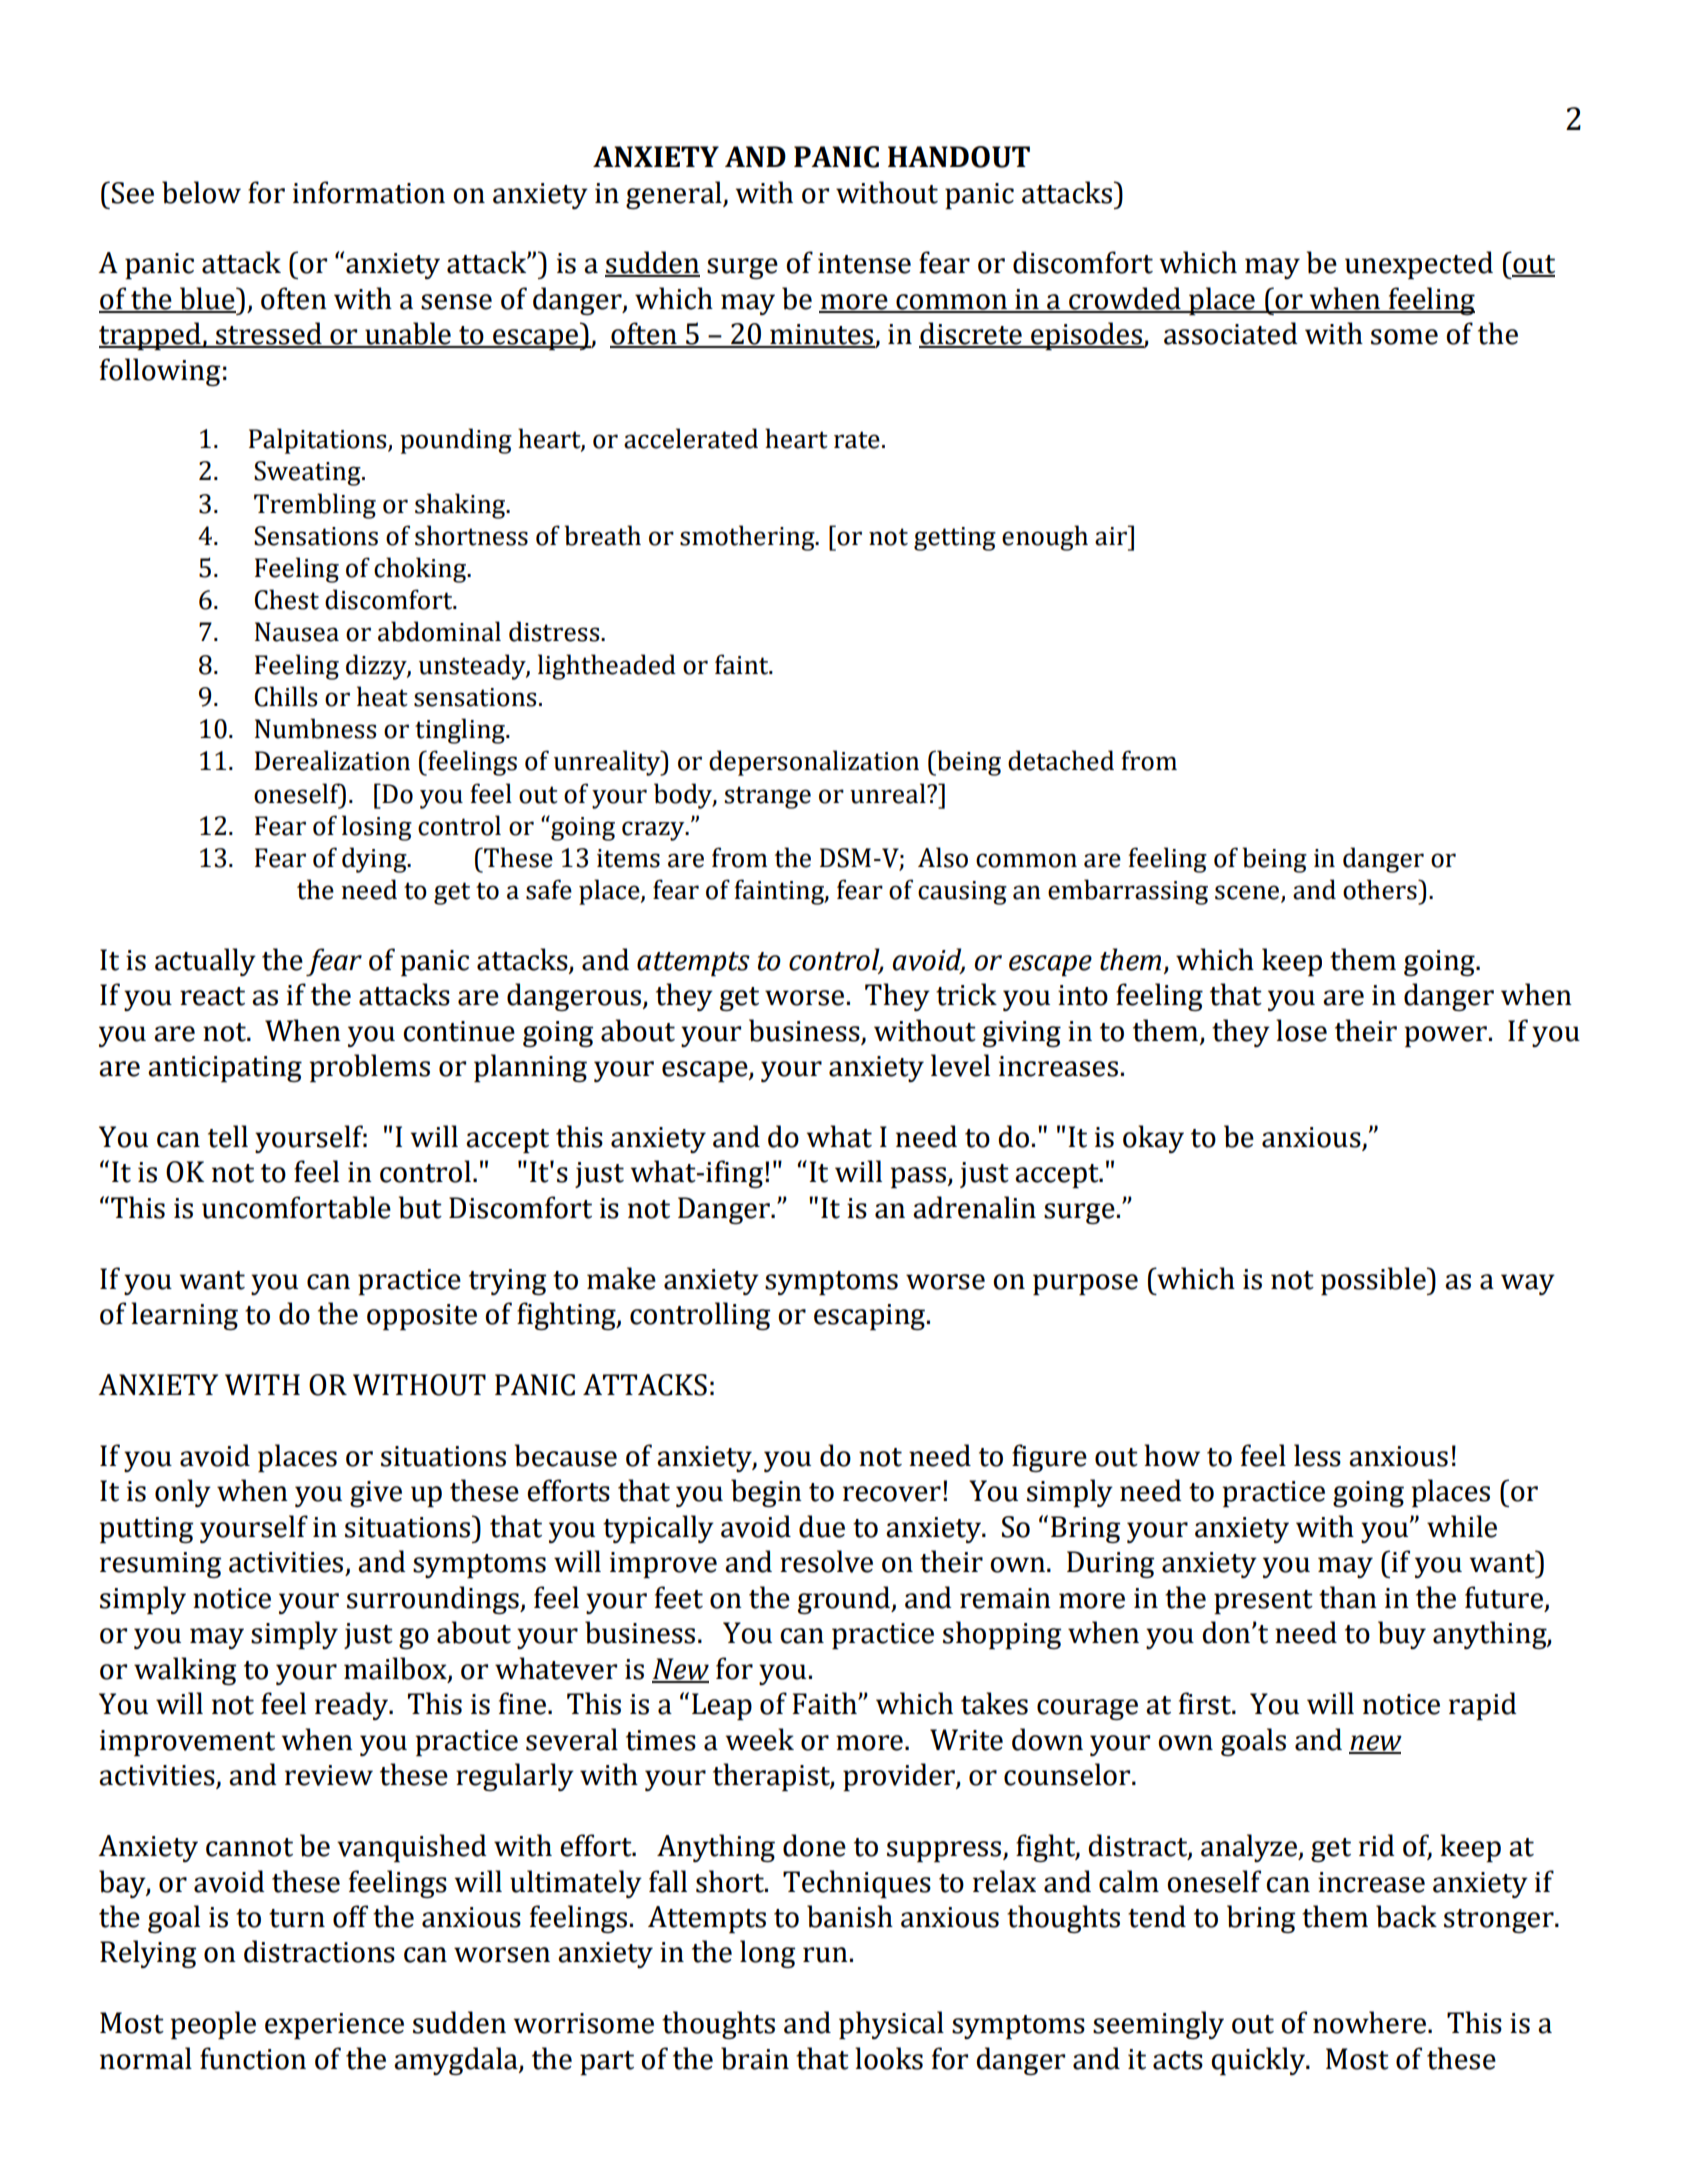 The height and width of the document is (2177, 1682). What do you see at coordinates (1112, 535) in the document?
I see `air` at bounding box center [1112, 535].
